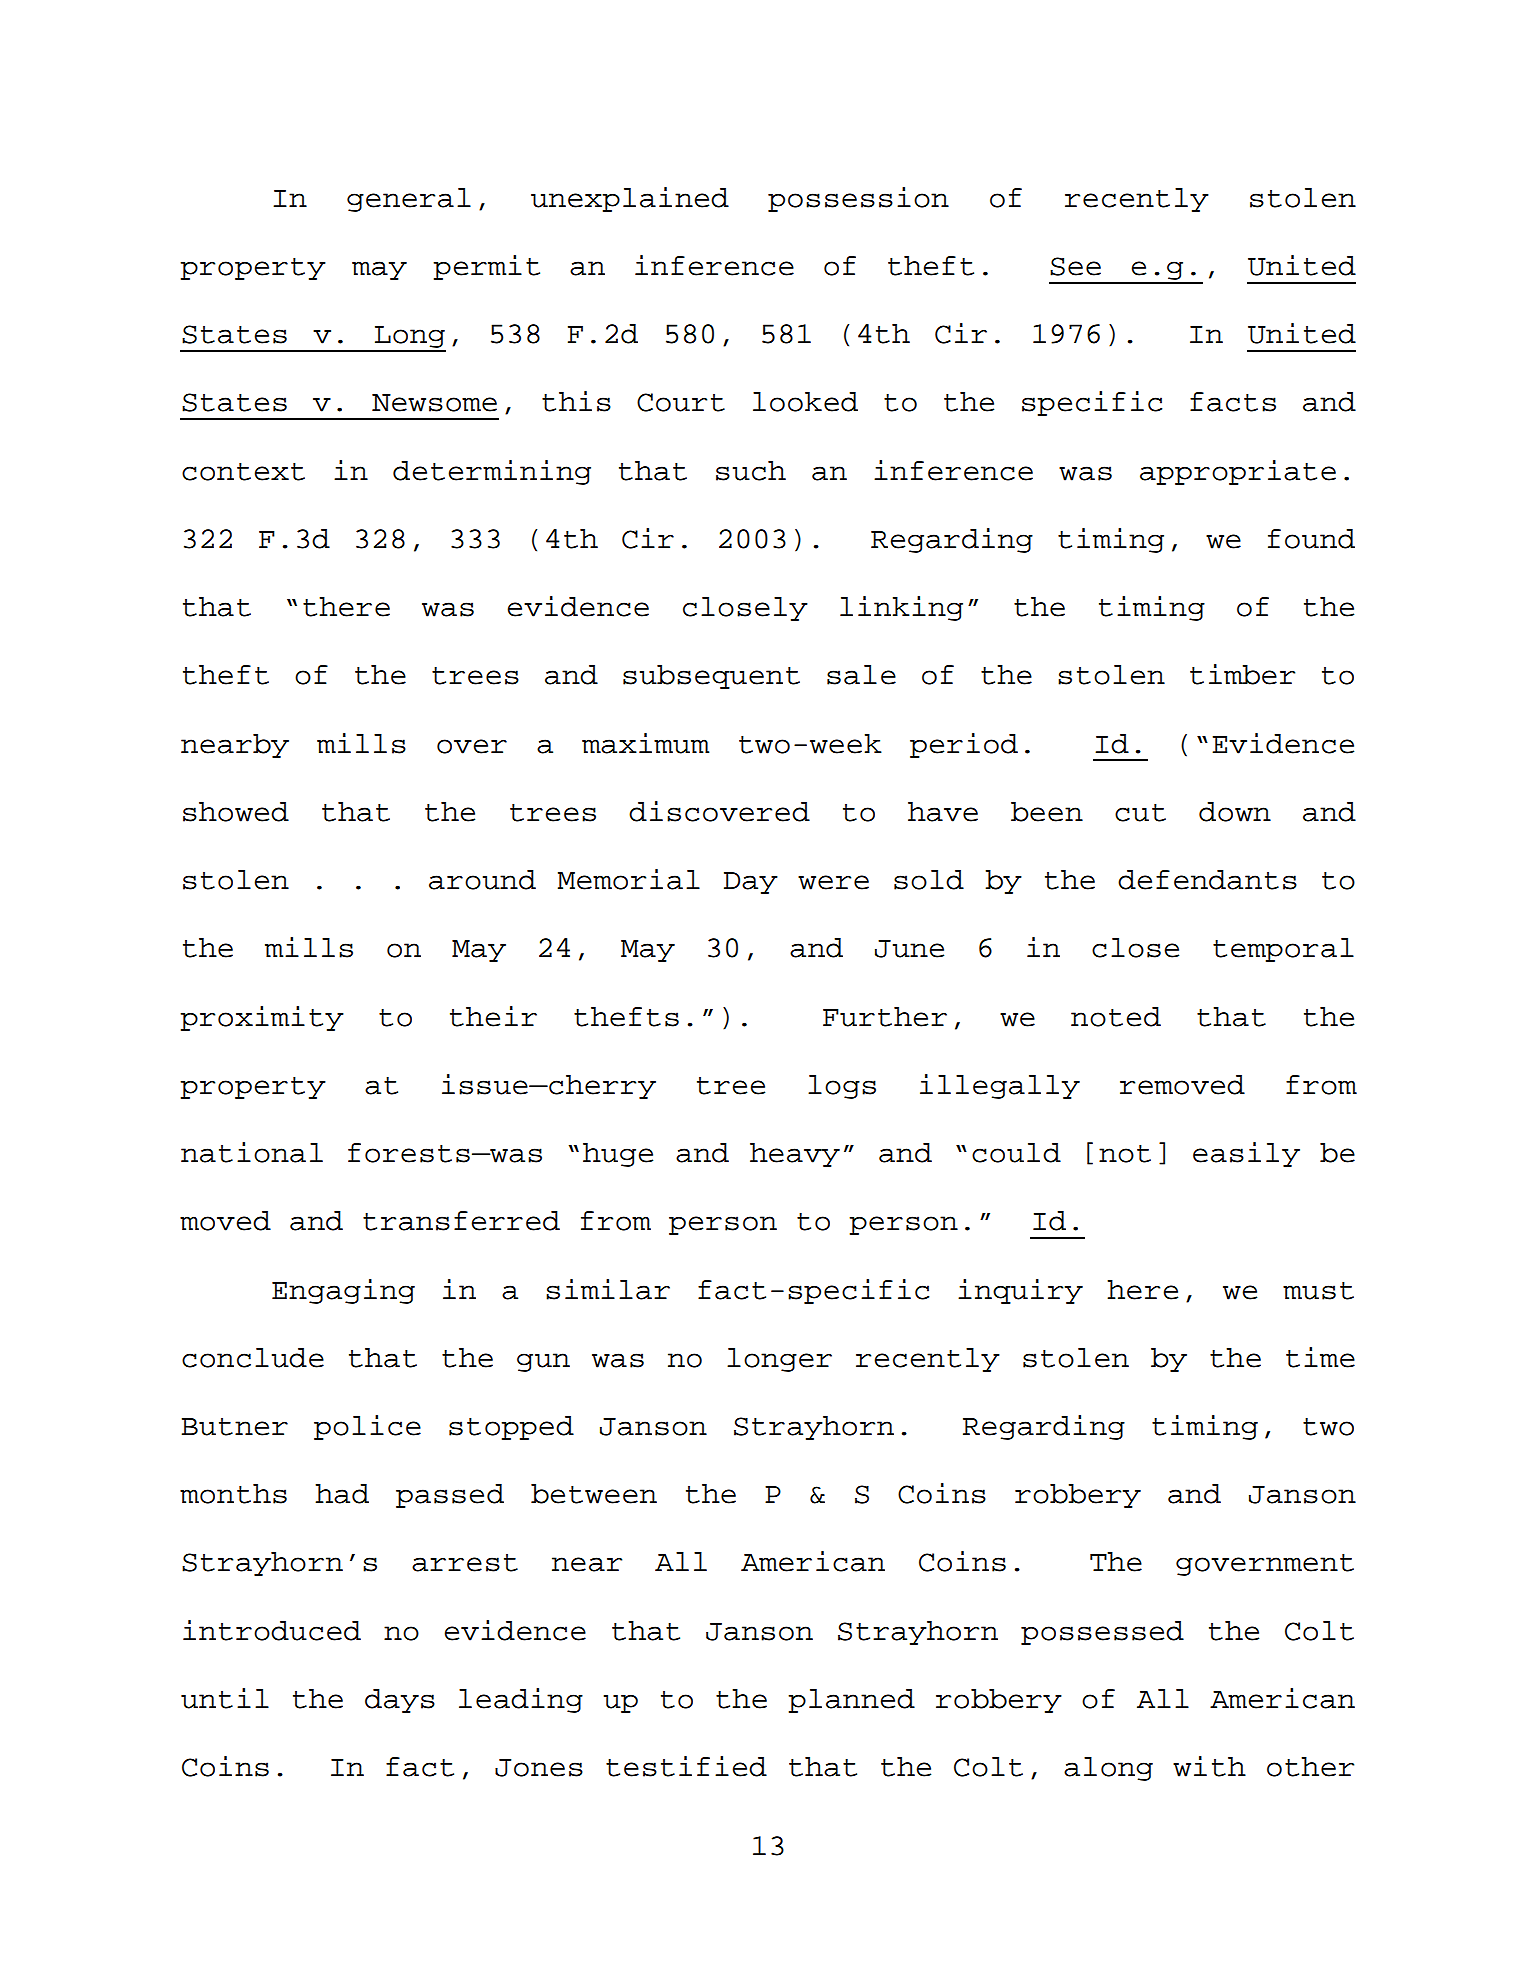 Image resolution: width=1537 pixels, height=1988 pixels. I want to click on days, so click(400, 1701).
